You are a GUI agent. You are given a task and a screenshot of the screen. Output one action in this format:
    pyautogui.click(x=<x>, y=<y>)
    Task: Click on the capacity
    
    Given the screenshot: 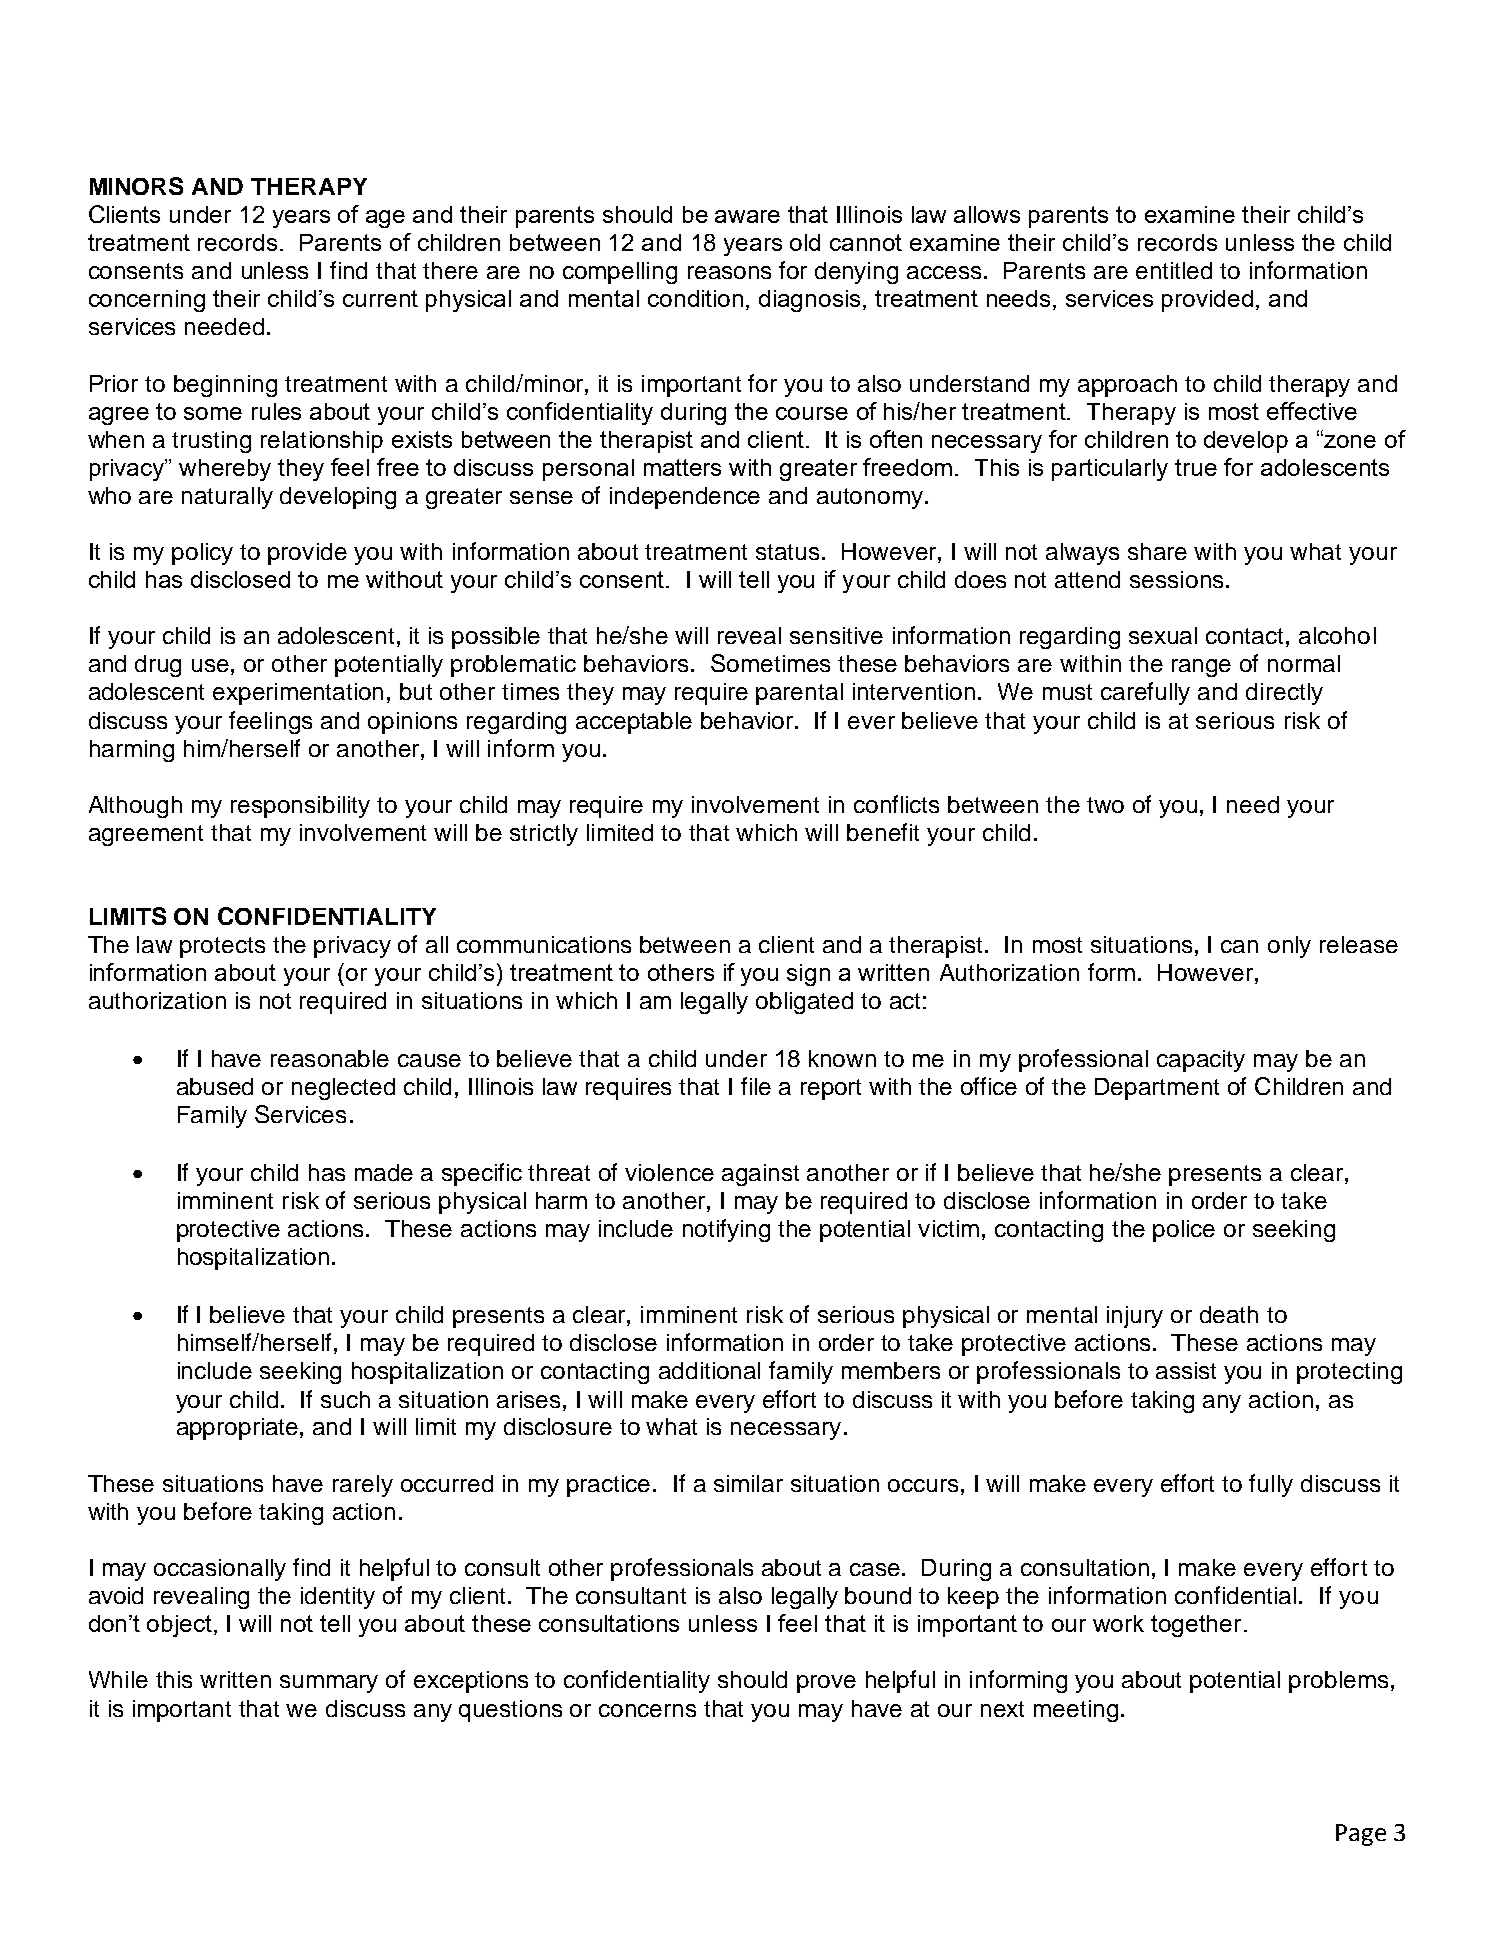 What is the action you would take?
    pyautogui.click(x=1201, y=1061)
